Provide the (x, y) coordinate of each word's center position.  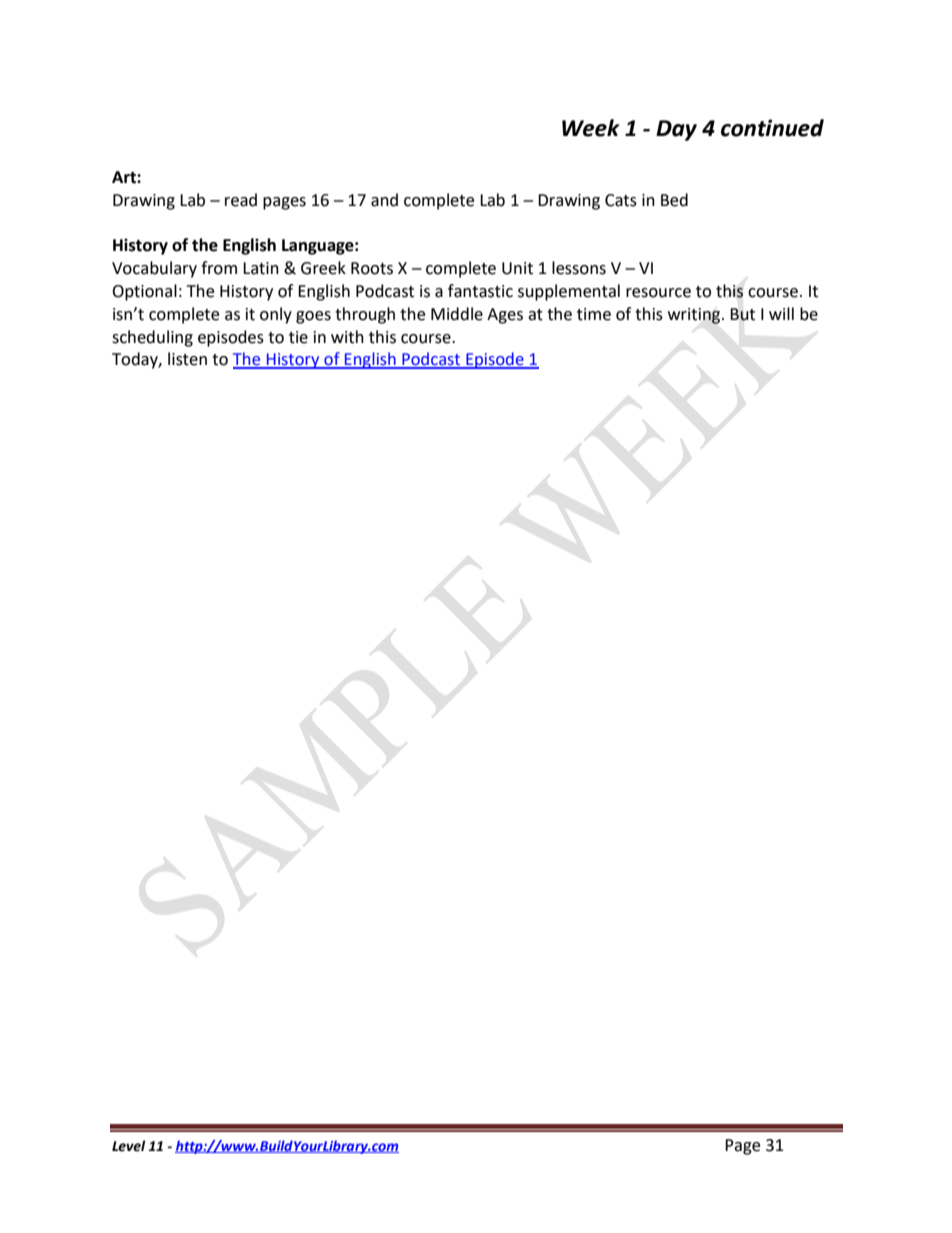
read (241, 200)
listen (187, 359)
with (347, 337)
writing (695, 316)
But (742, 314)
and (384, 200)
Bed (674, 200)
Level (128, 1146)
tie (298, 337)
